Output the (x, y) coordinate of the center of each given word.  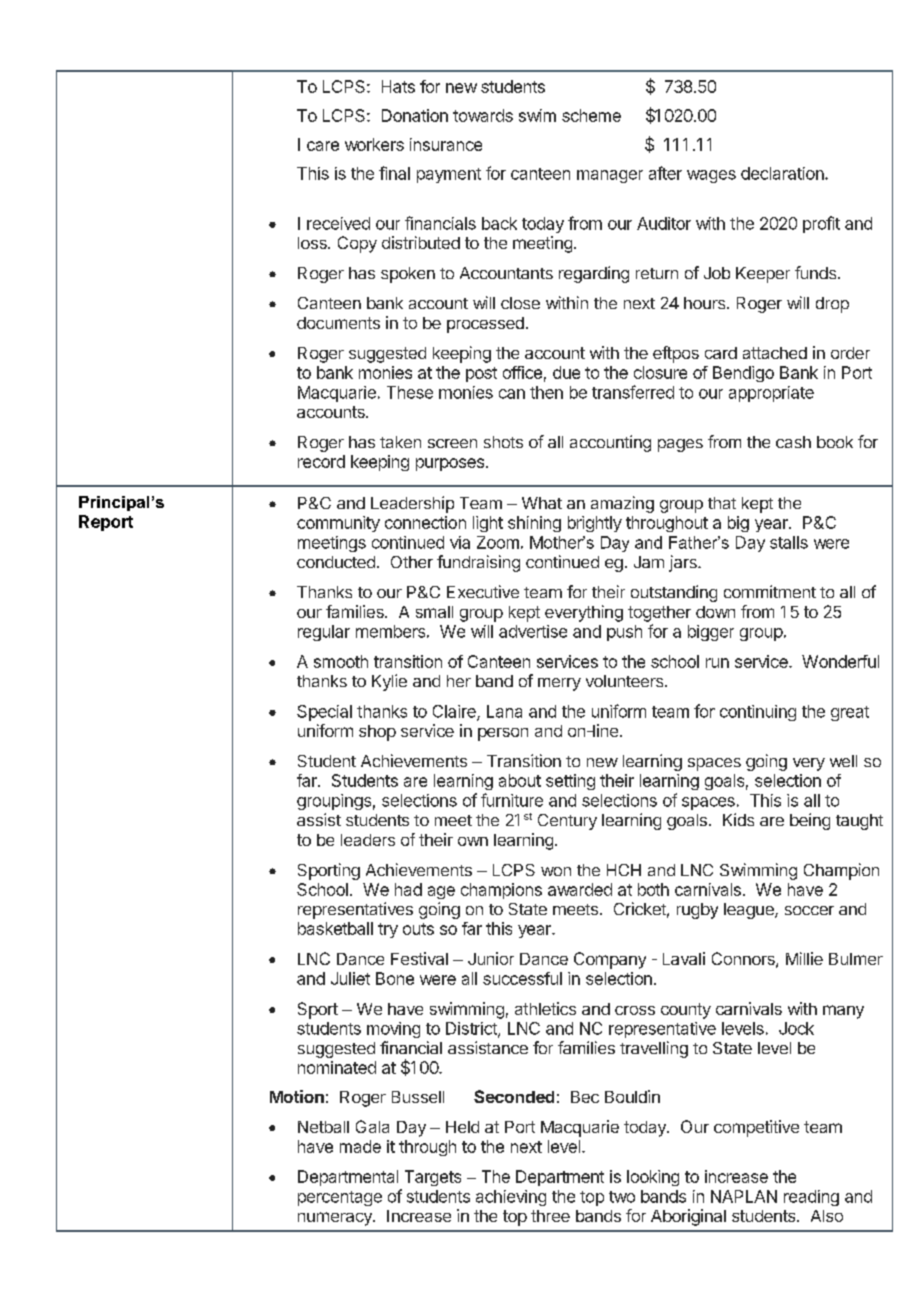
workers (374, 144)
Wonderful (840, 661)
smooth (341, 661)
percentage (340, 1198)
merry (559, 684)
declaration (783, 173)
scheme (591, 115)
